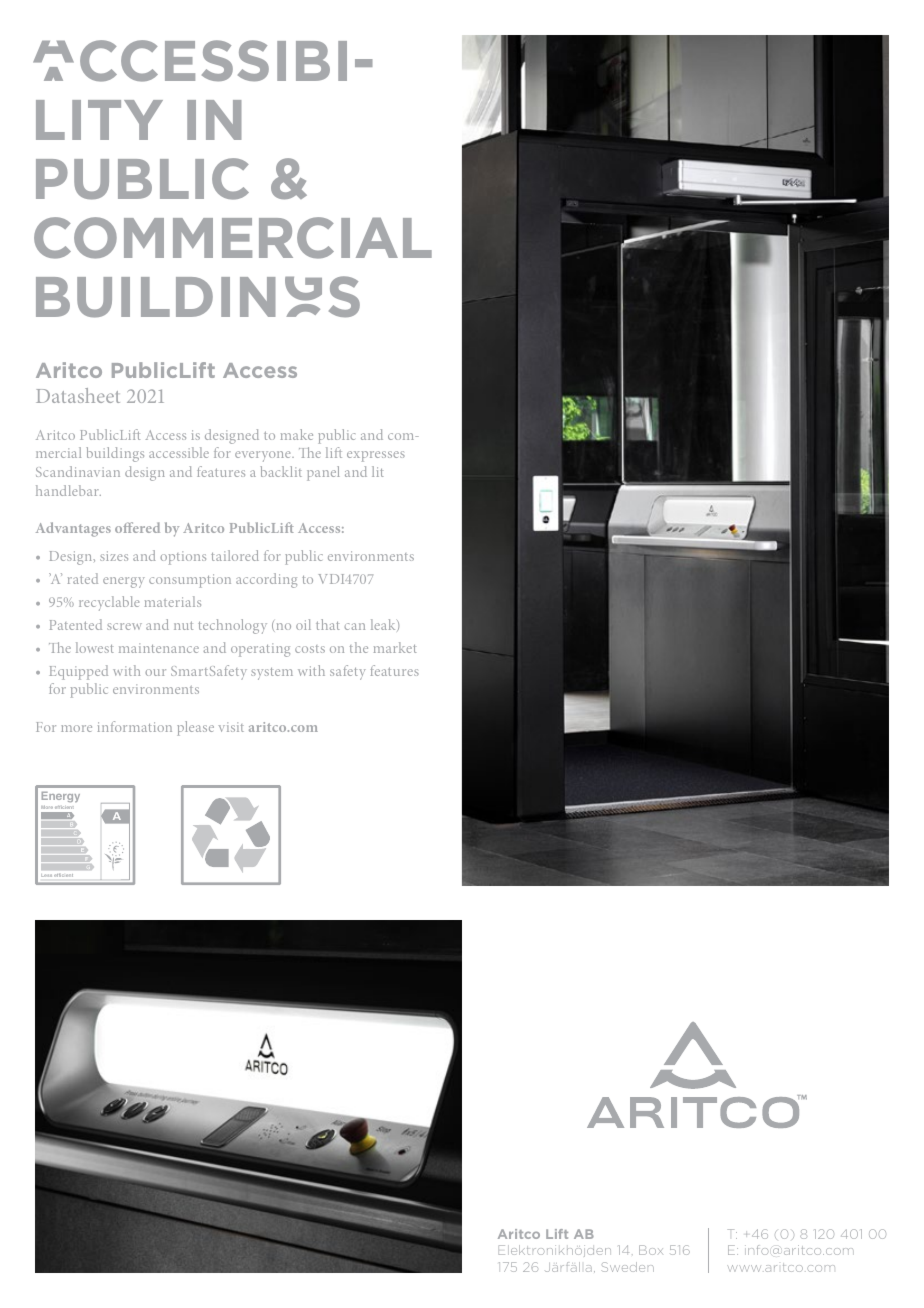  I want to click on Datasheet, so click(78, 395).
